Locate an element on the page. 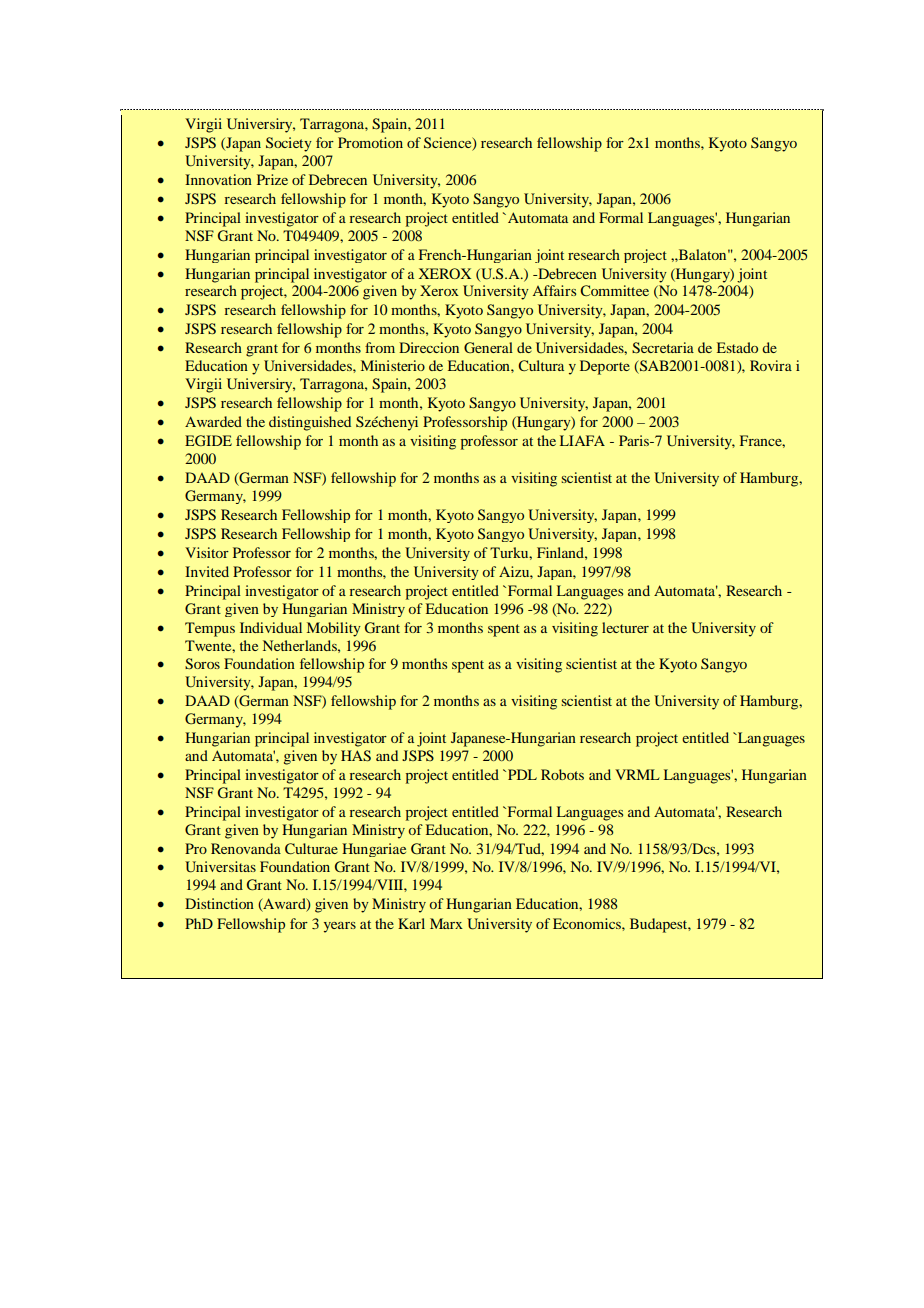 The height and width of the image is (1308, 924). Promotion is located at coordinates (370, 142).
